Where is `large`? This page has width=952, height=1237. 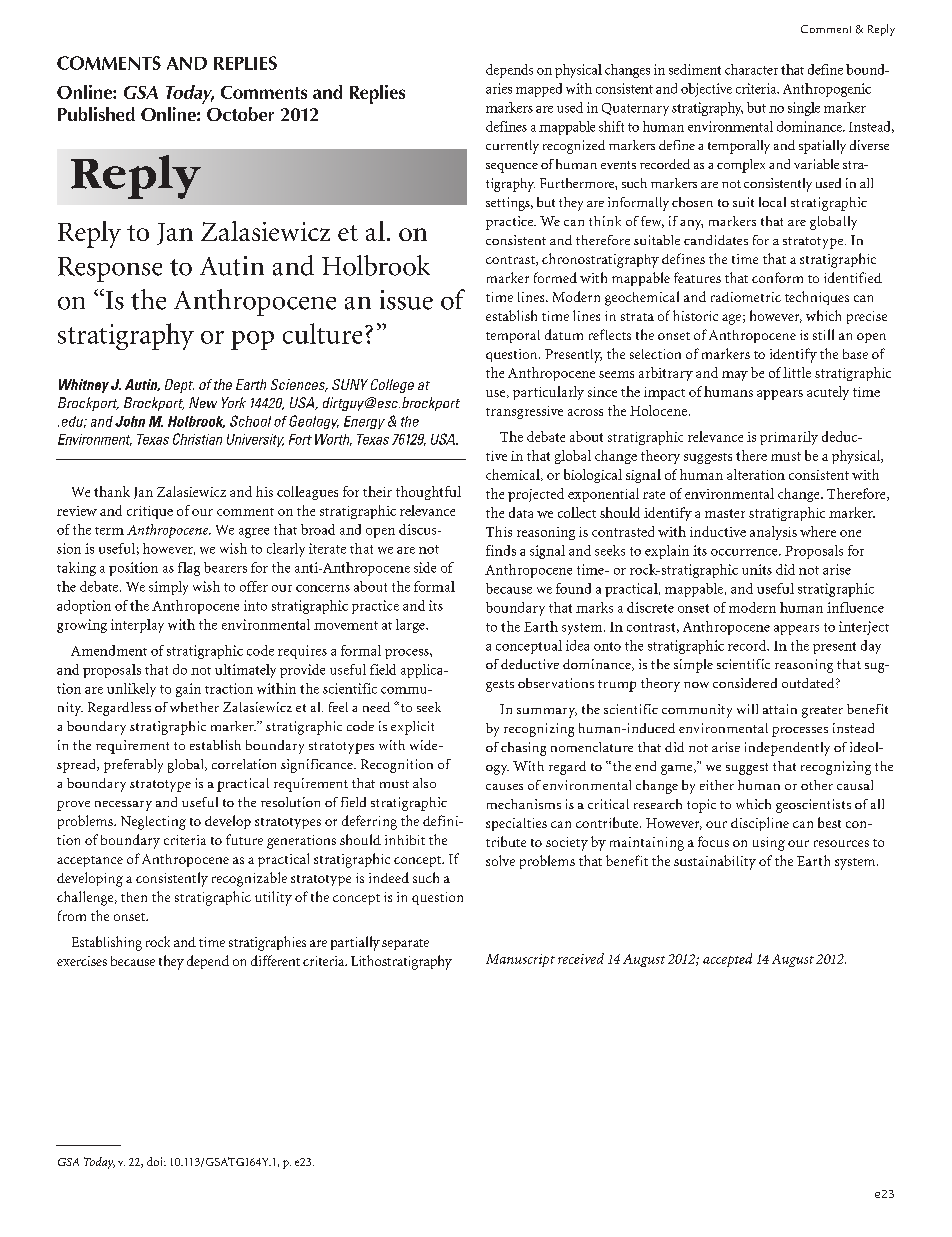
large is located at coordinates (411, 626).
